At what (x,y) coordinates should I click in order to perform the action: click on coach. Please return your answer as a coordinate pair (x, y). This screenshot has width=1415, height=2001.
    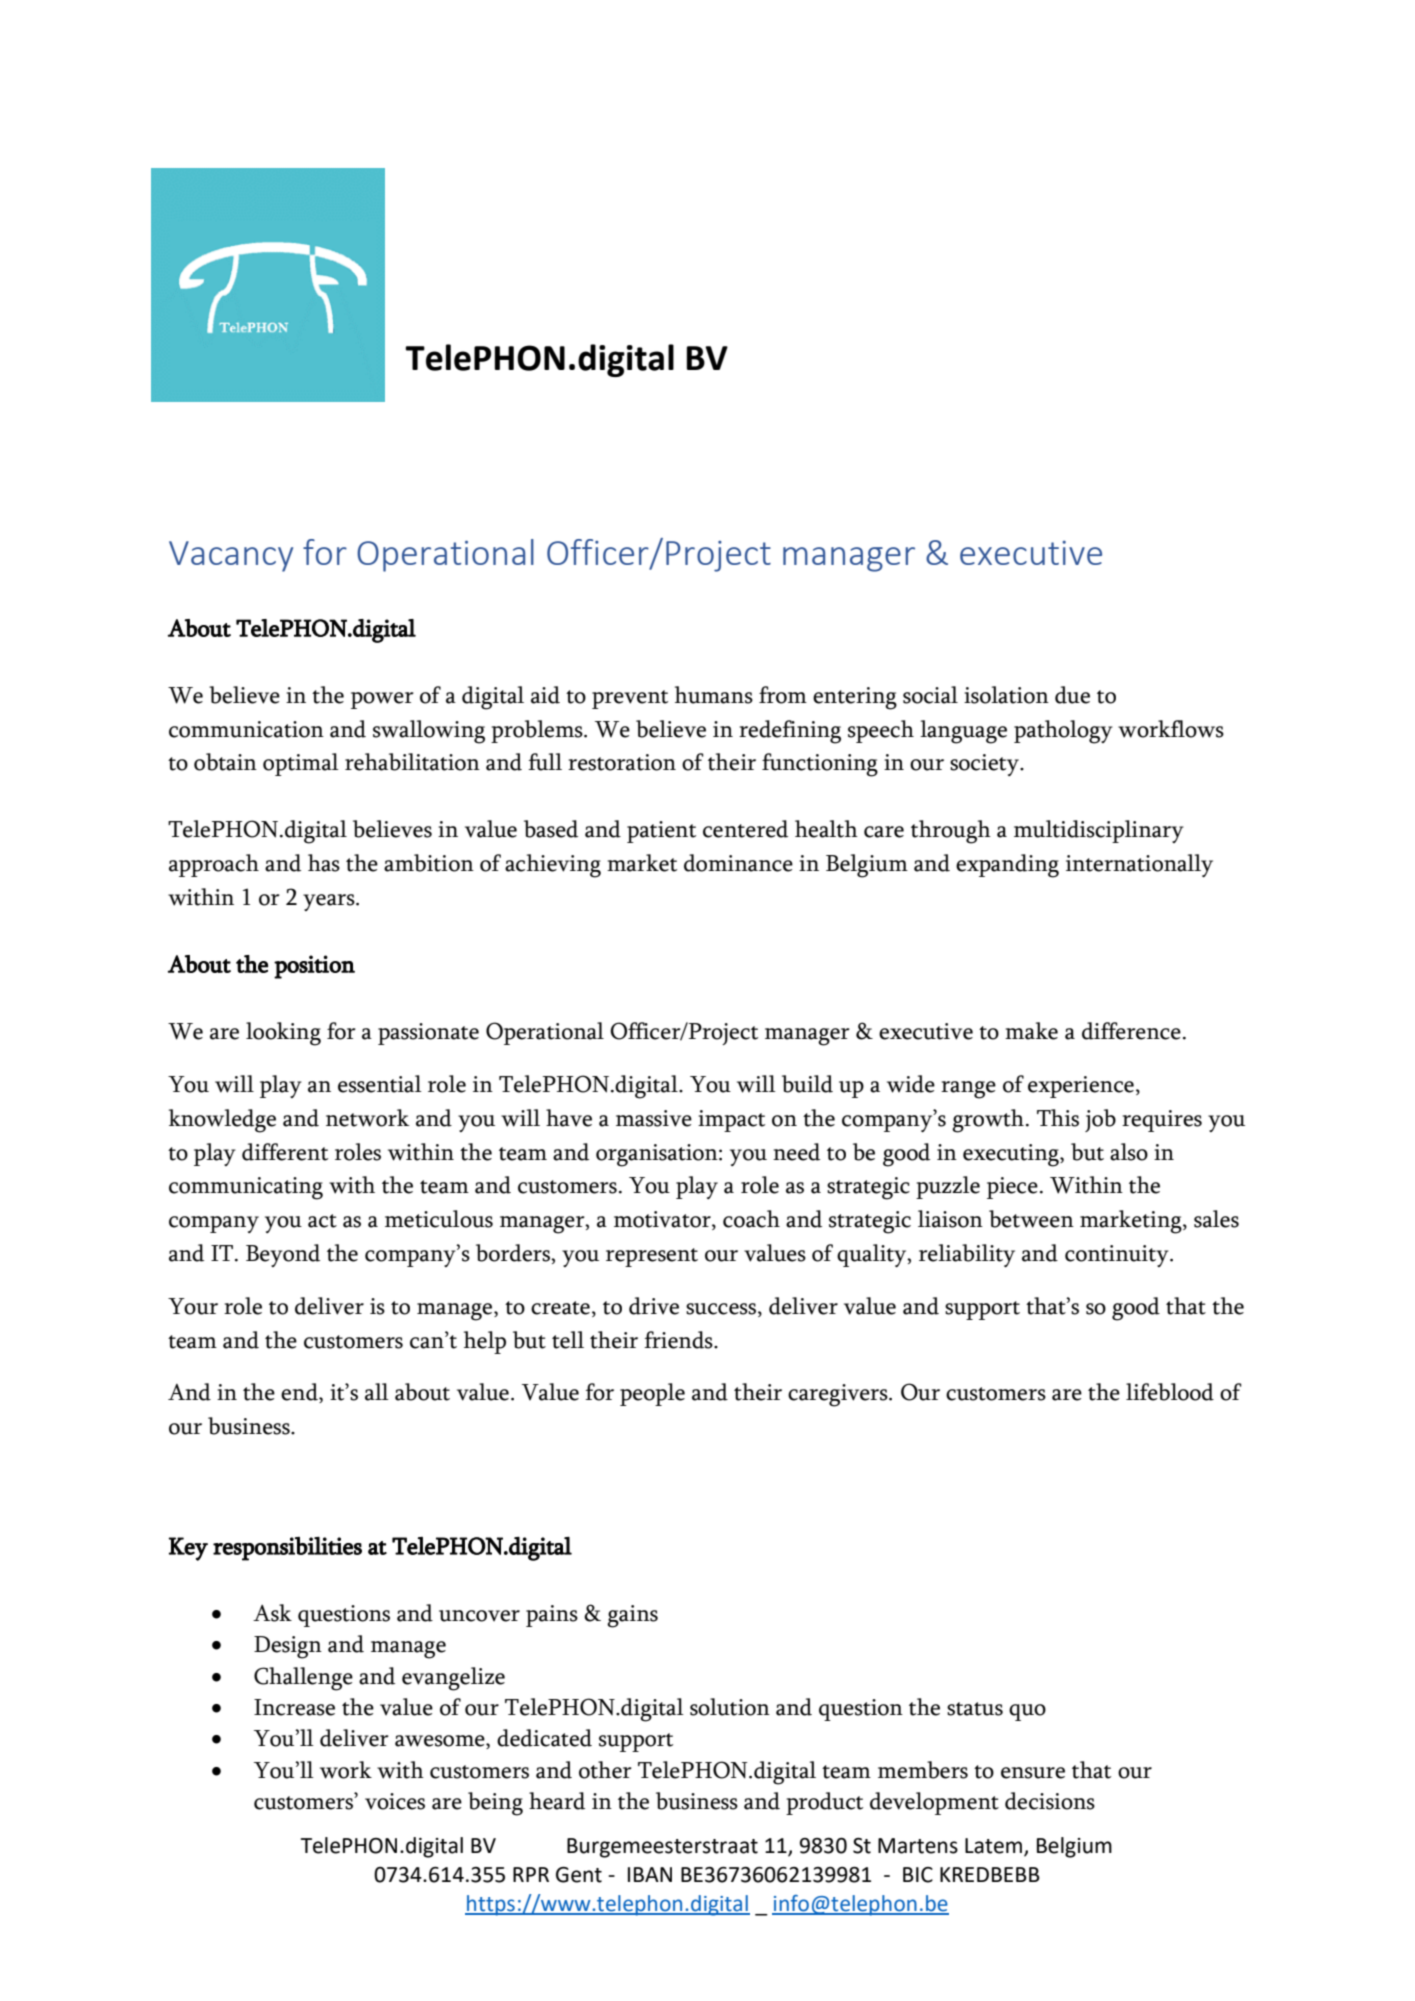
    Looking at the image, I should click on (751, 1219).
